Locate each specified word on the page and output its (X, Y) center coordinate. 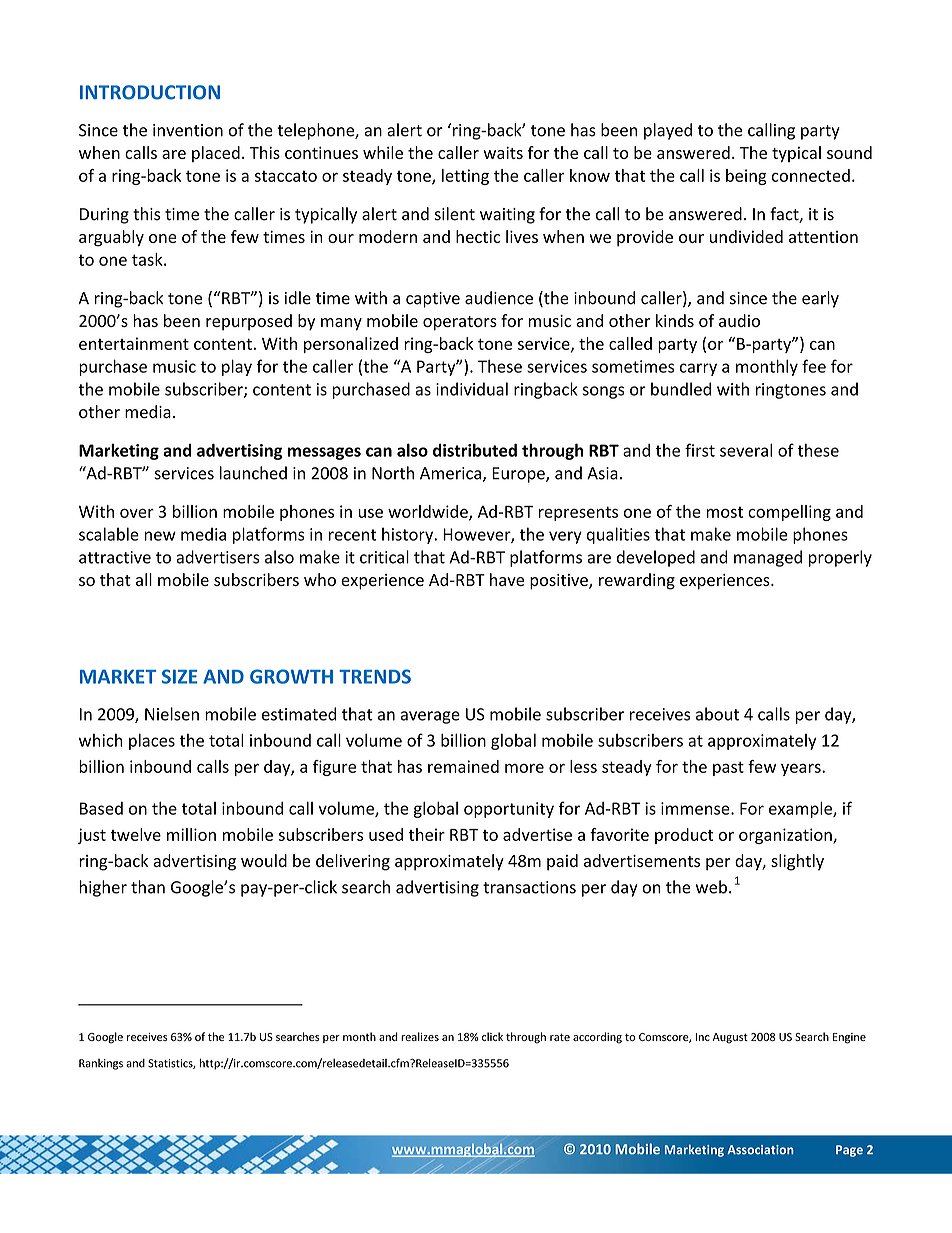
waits (503, 152)
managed (768, 558)
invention (188, 130)
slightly (797, 862)
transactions (529, 887)
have (507, 579)
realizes (420, 1036)
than (148, 887)
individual (472, 389)
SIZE (179, 676)
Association (760, 1150)
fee (814, 366)
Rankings (101, 1064)
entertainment (134, 343)
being (746, 177)
